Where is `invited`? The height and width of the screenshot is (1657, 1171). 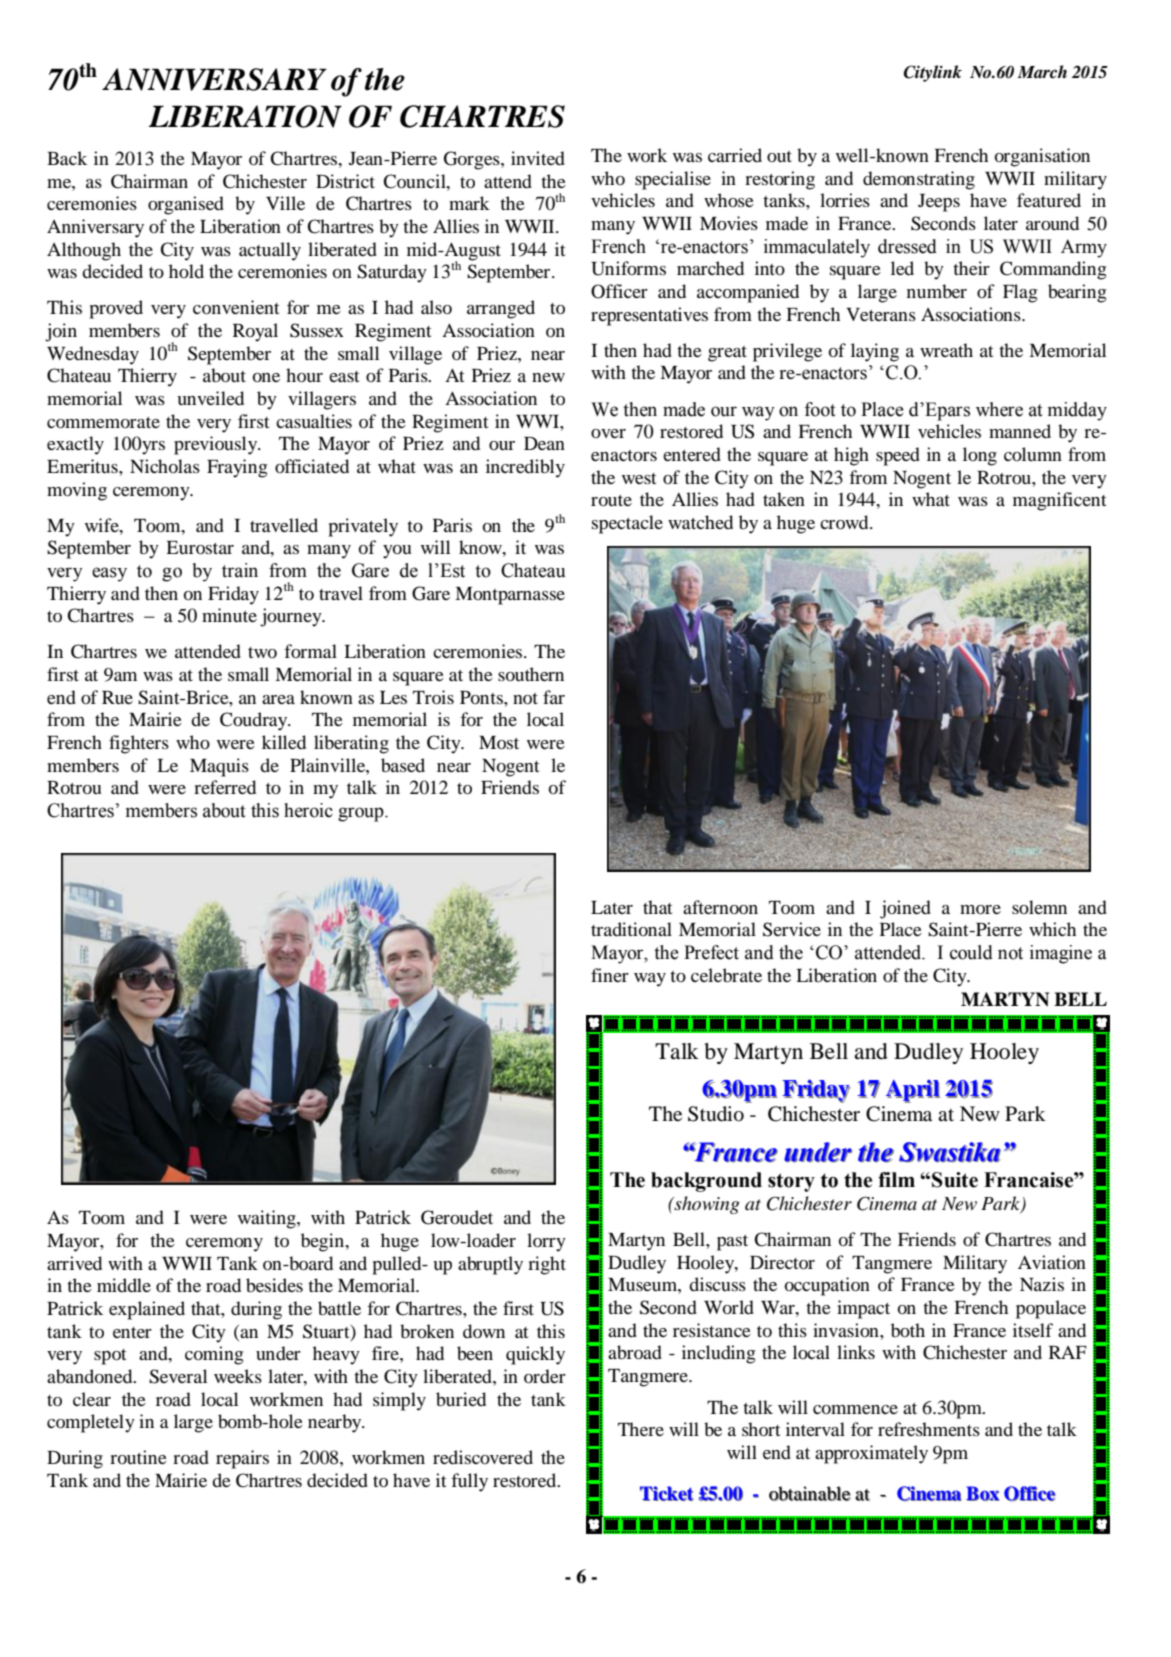
invited is located at coordinates (538, 158).
